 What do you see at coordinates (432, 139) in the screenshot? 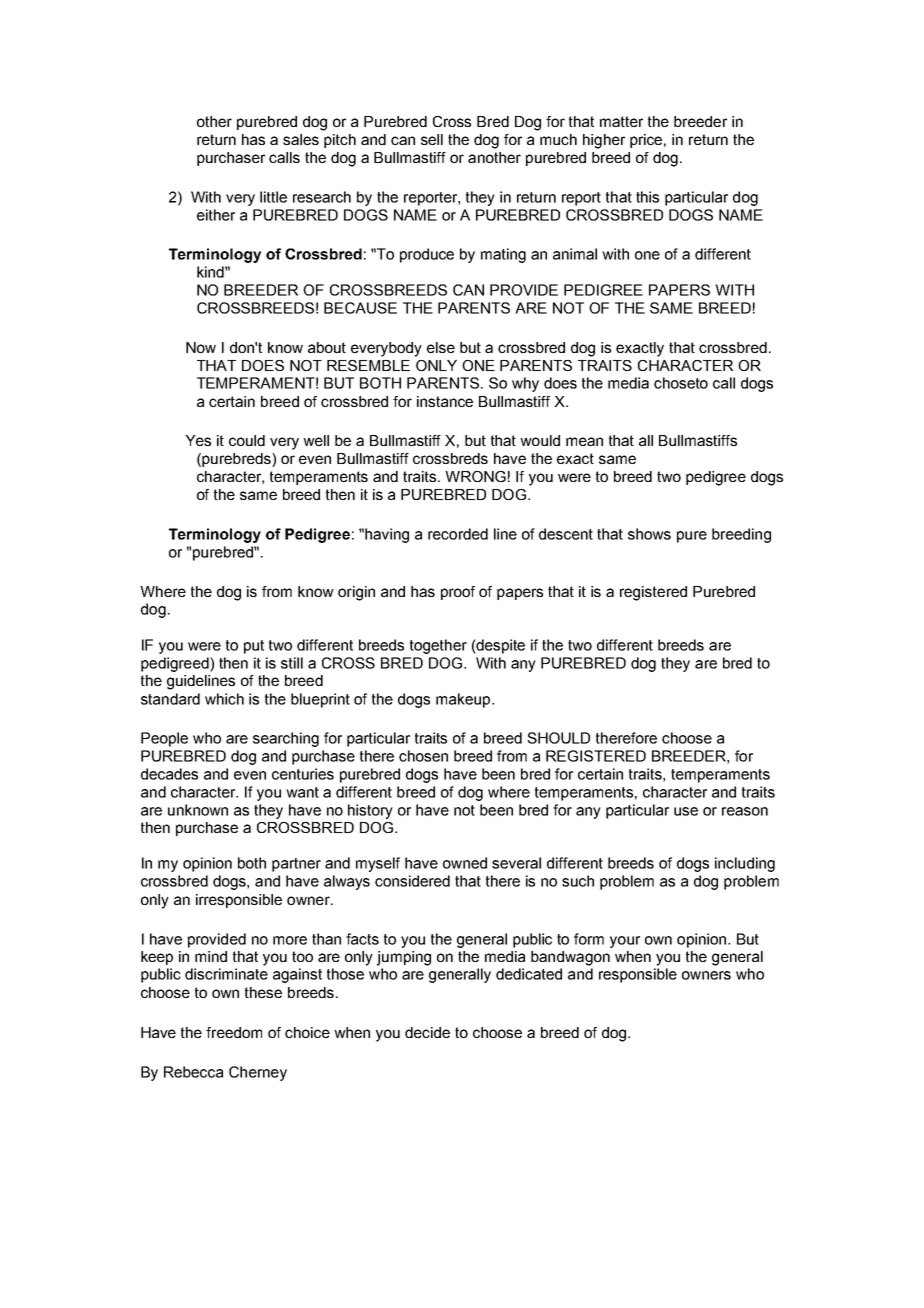
I see `sell` at bounding box center [432, 139].
